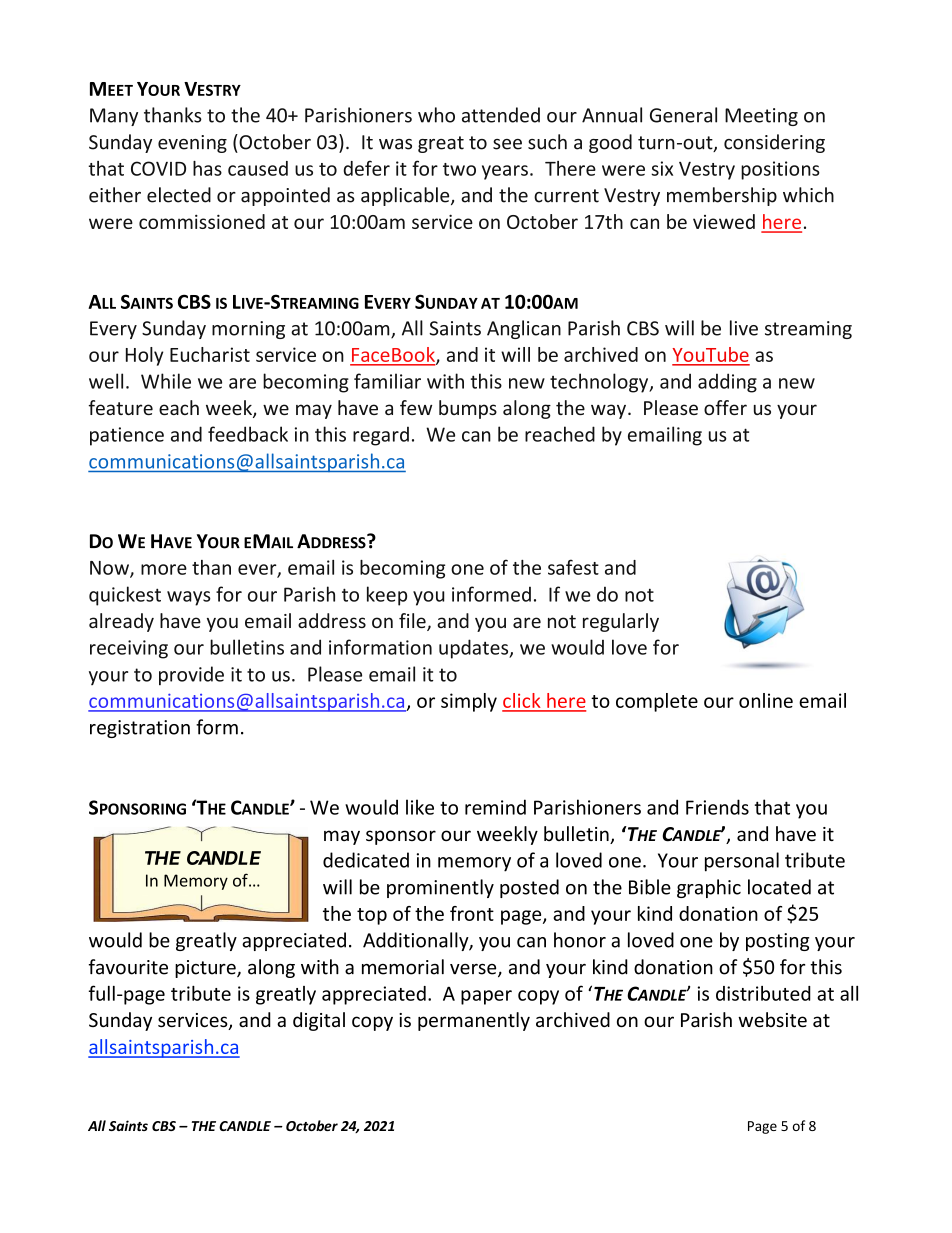  I want to click on considering, so click(774, 143).
